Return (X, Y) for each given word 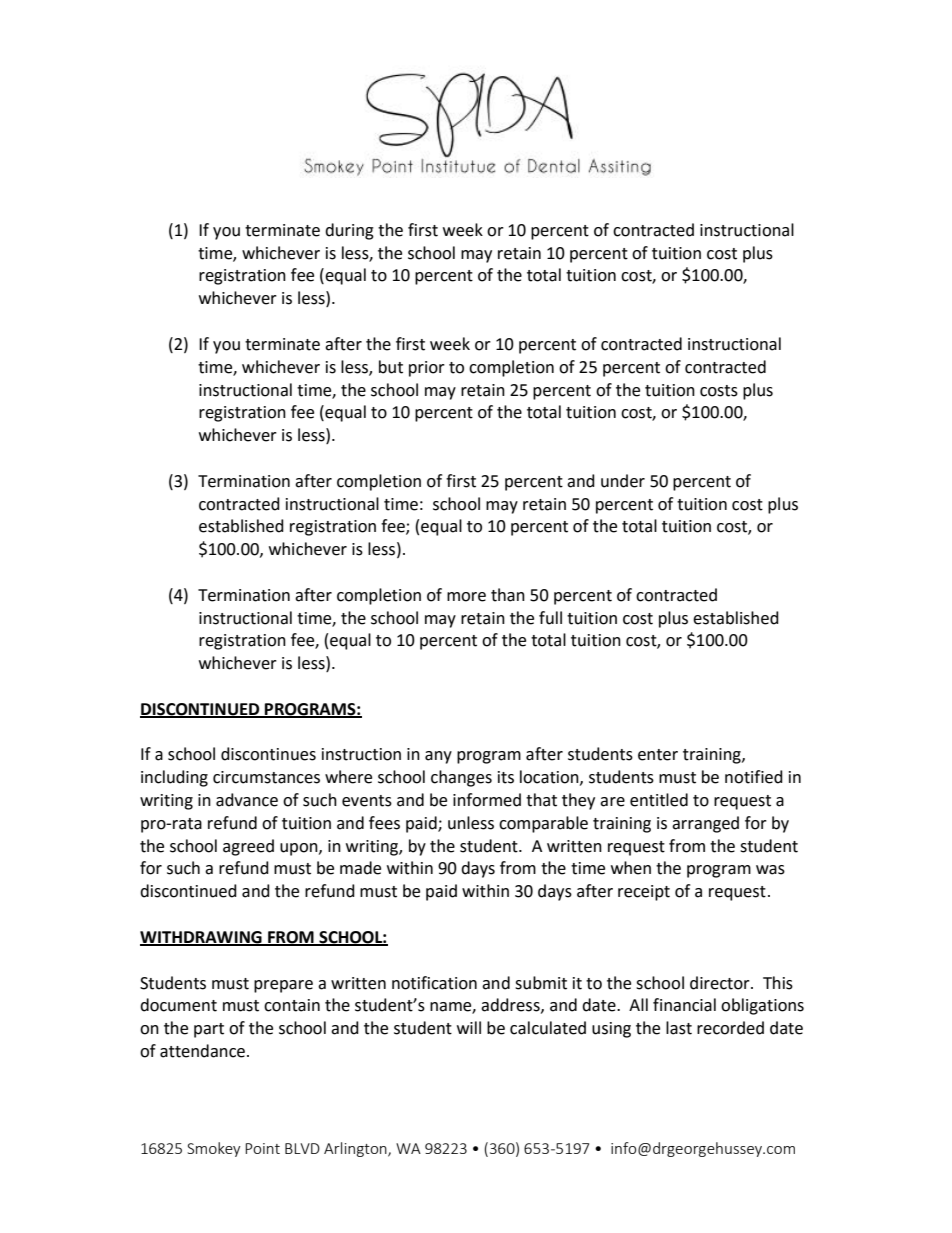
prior (427, 369)
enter (658, 755)
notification (434, 983)
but (391, 367)
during (349, 231)
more (466, 597)
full (550, 618)
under (623, 481)
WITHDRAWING (202, 938)
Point (262, 1148)
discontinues (268, 754)
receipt (644, 893)
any (438, 757)
